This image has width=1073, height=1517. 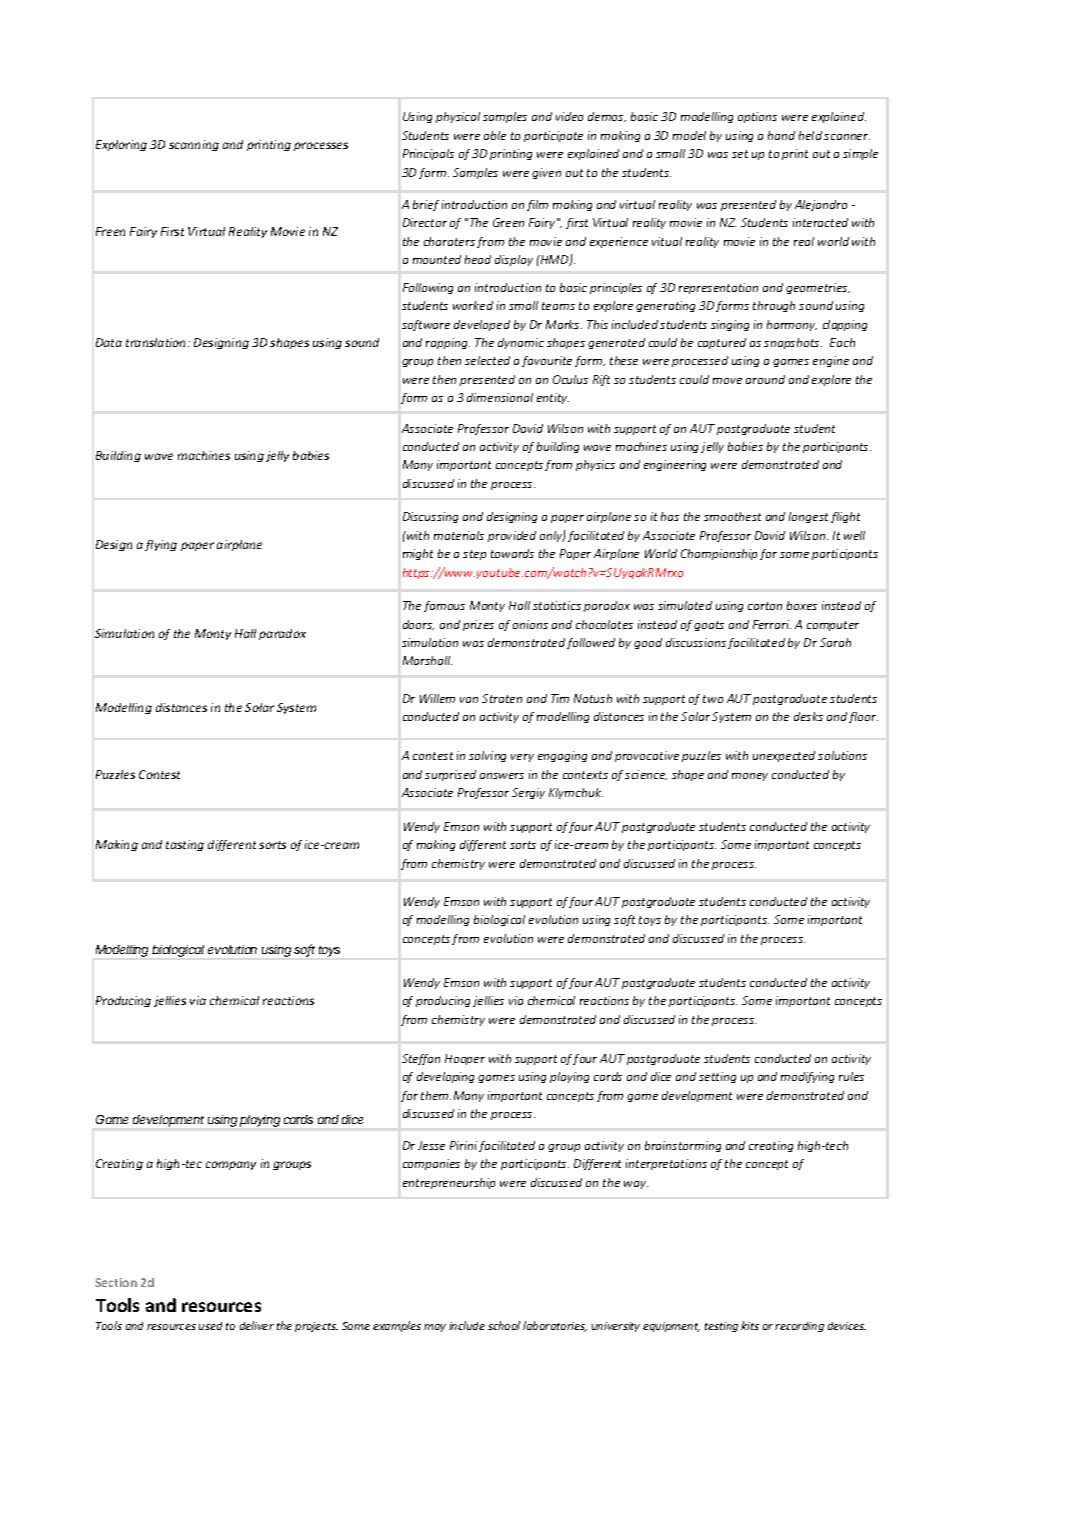 What do you see at coordinates (781, 135) in the image?
I see `hand` at bounding box center [781, 135].
